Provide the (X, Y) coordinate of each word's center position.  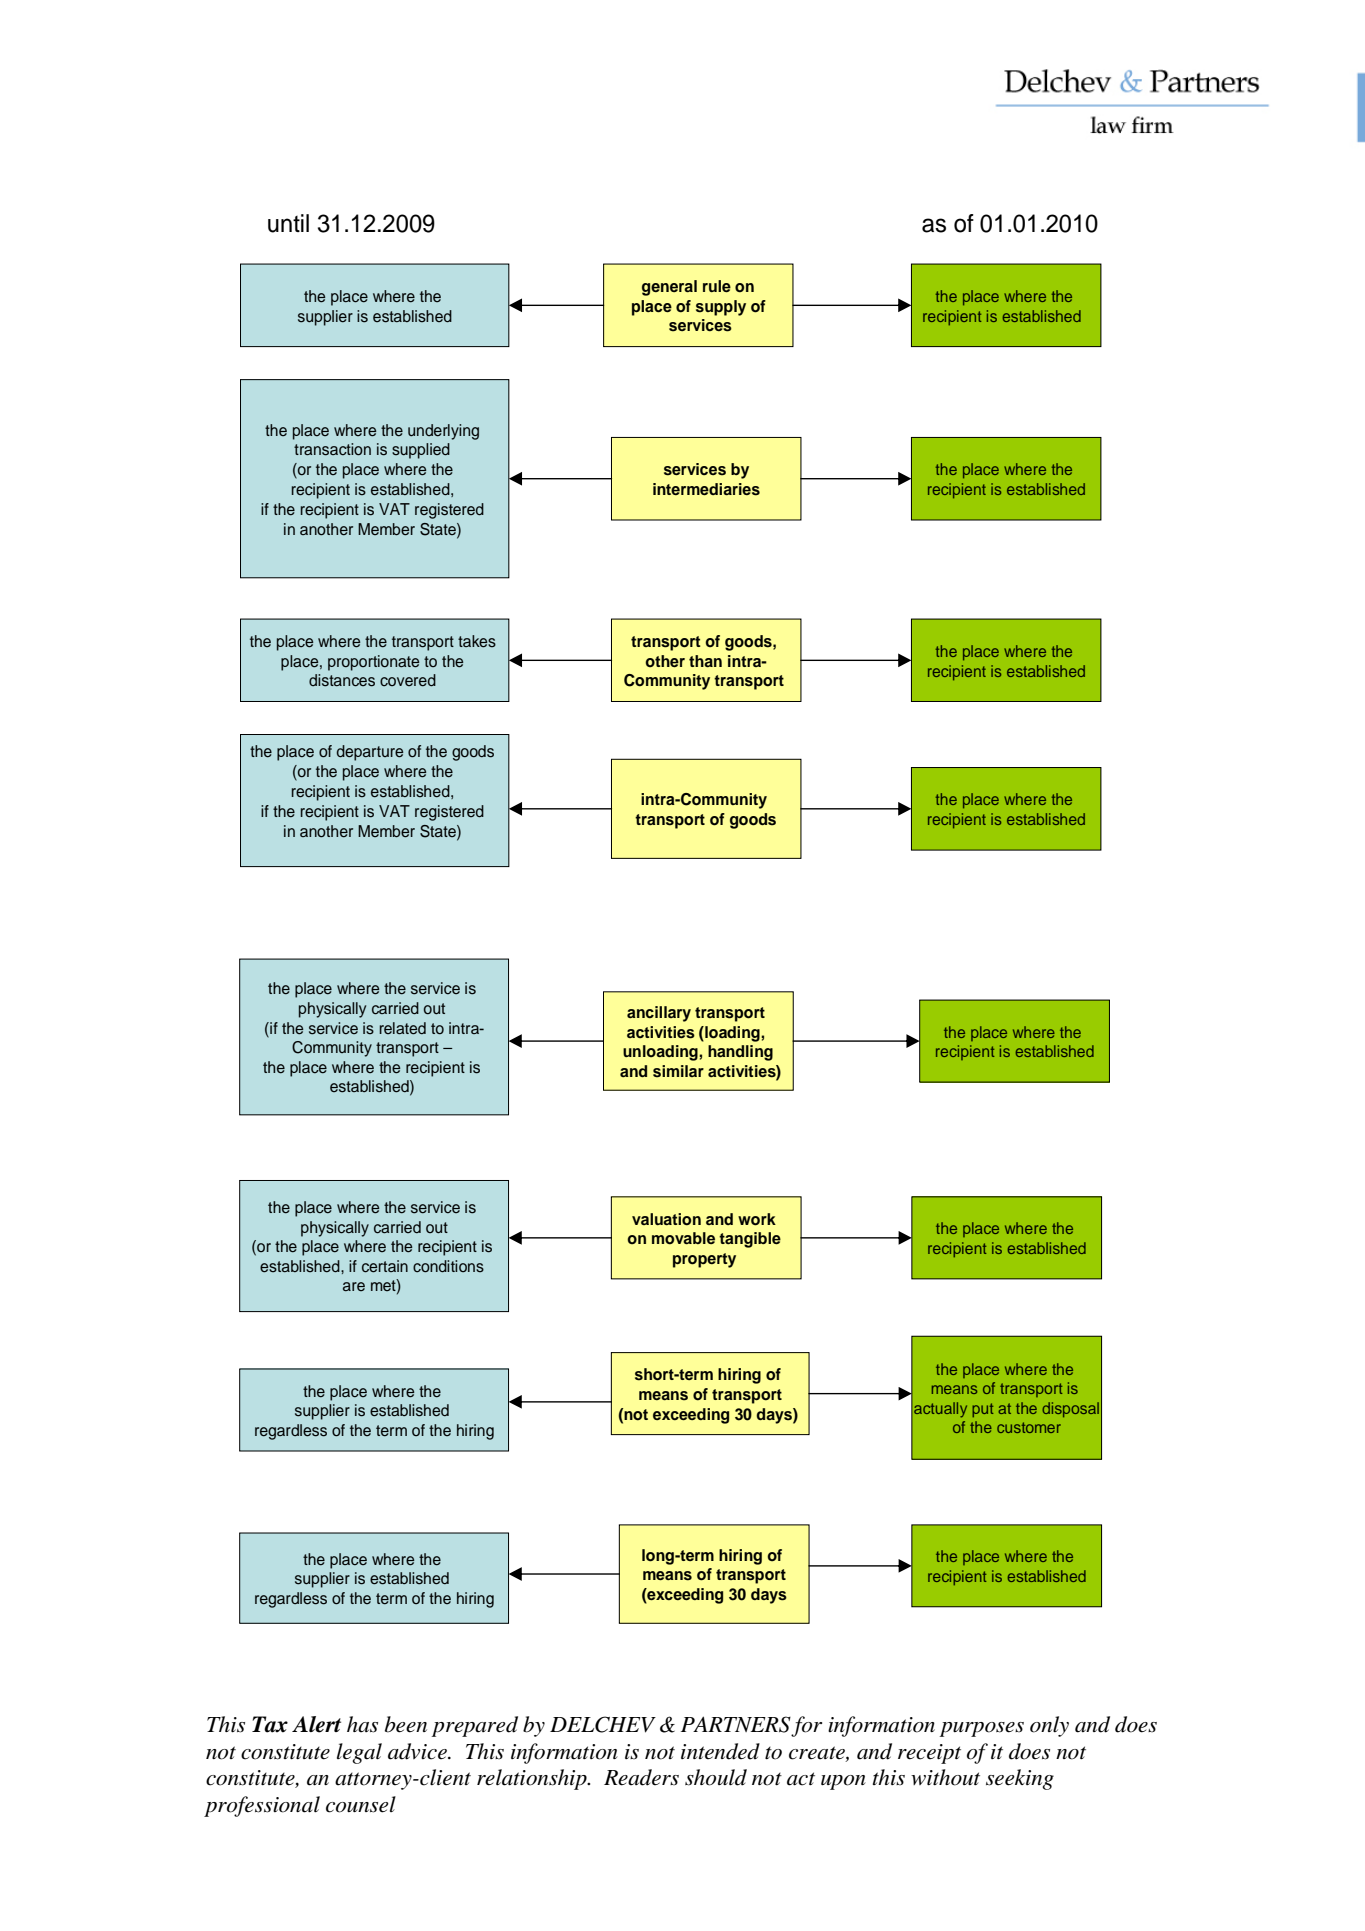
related (403, 1028)
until (288, 223)
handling (740, 1053)
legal (359, 1753)
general (669, 288)
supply (721, 308)
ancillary (659, 1014)
